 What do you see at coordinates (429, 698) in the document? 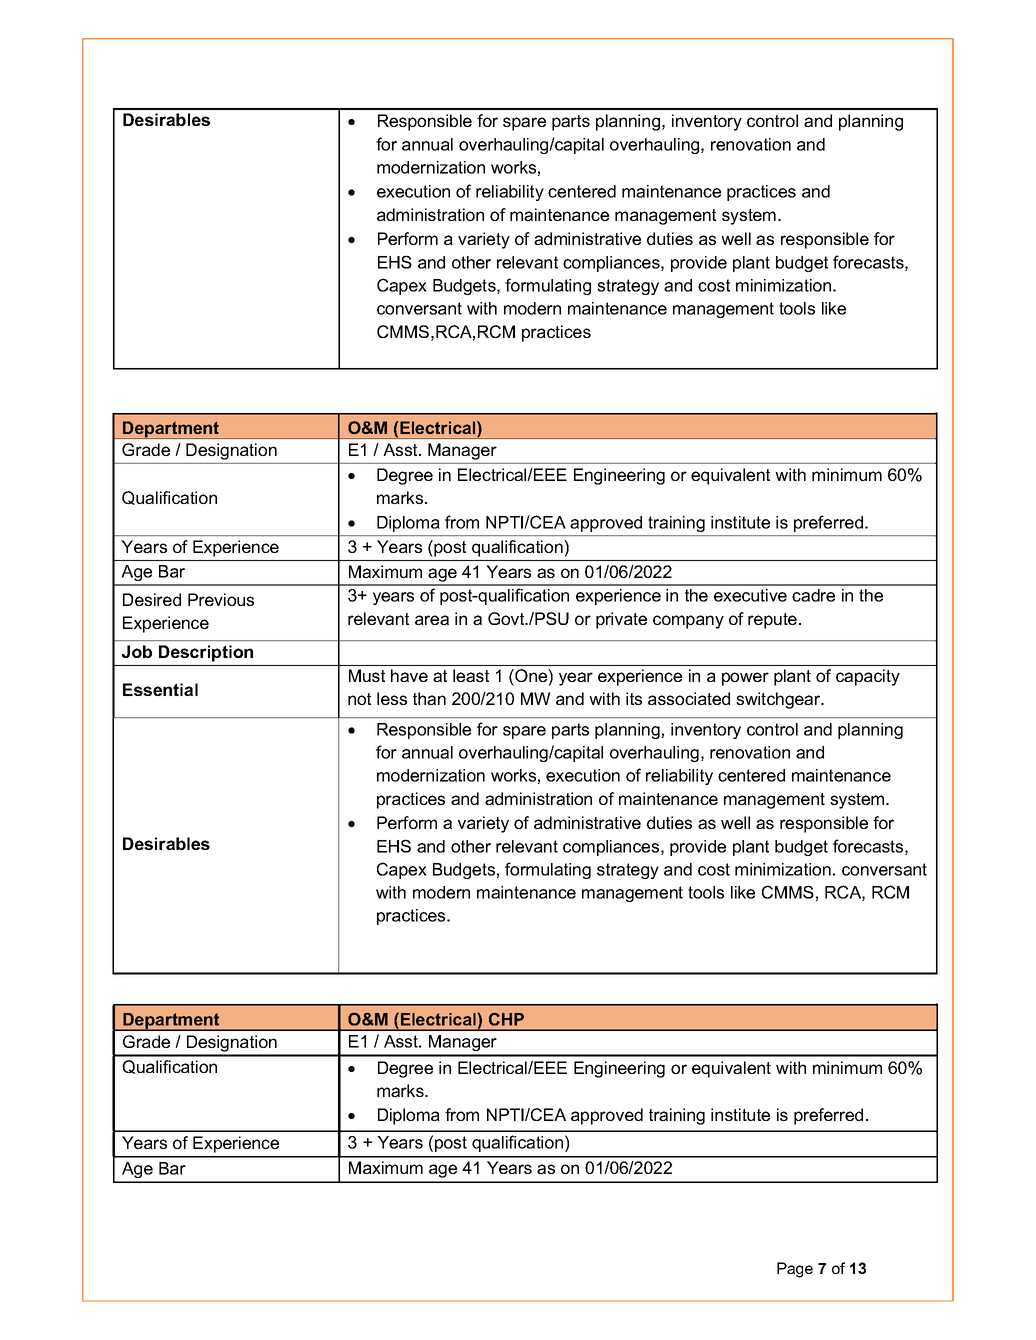
I see `than` at bounding box center [429, 698].
